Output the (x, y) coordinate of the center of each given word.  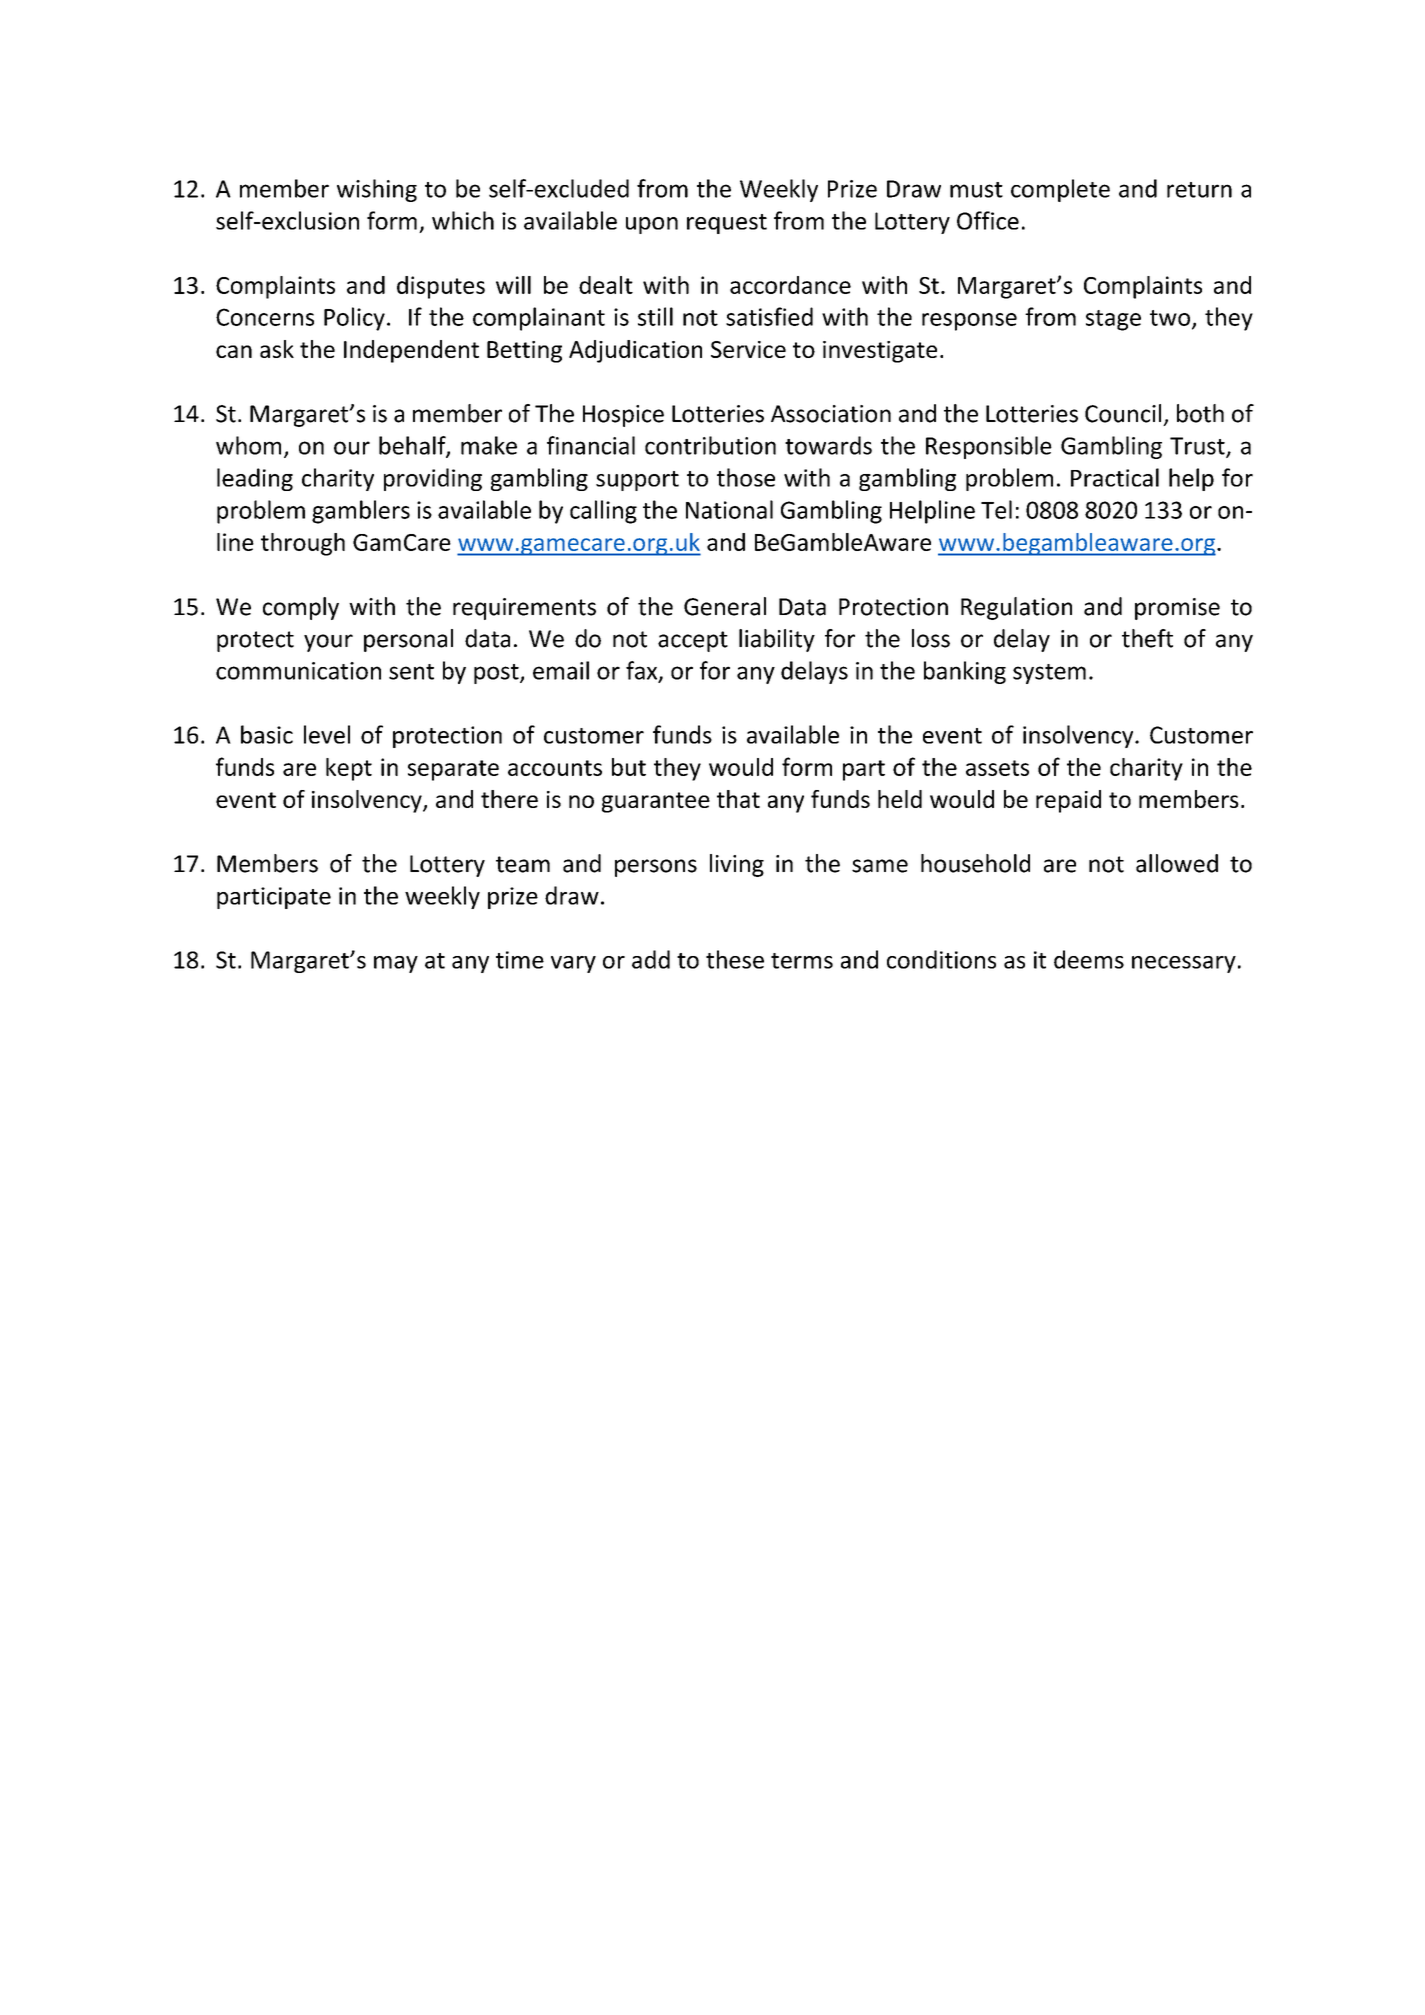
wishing (377, 190)
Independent (411, 351)
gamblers (361, 512)
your (328, 643)
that (738, 799)
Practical (1115, 477)
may (396, 964)
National (729, 509)
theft (1147, 638)
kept (349, 769)
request (727, 224)
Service (748, 349)
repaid (1068, 801)
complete (1060, 190)
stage (1113, 320)
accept (693, 641)
